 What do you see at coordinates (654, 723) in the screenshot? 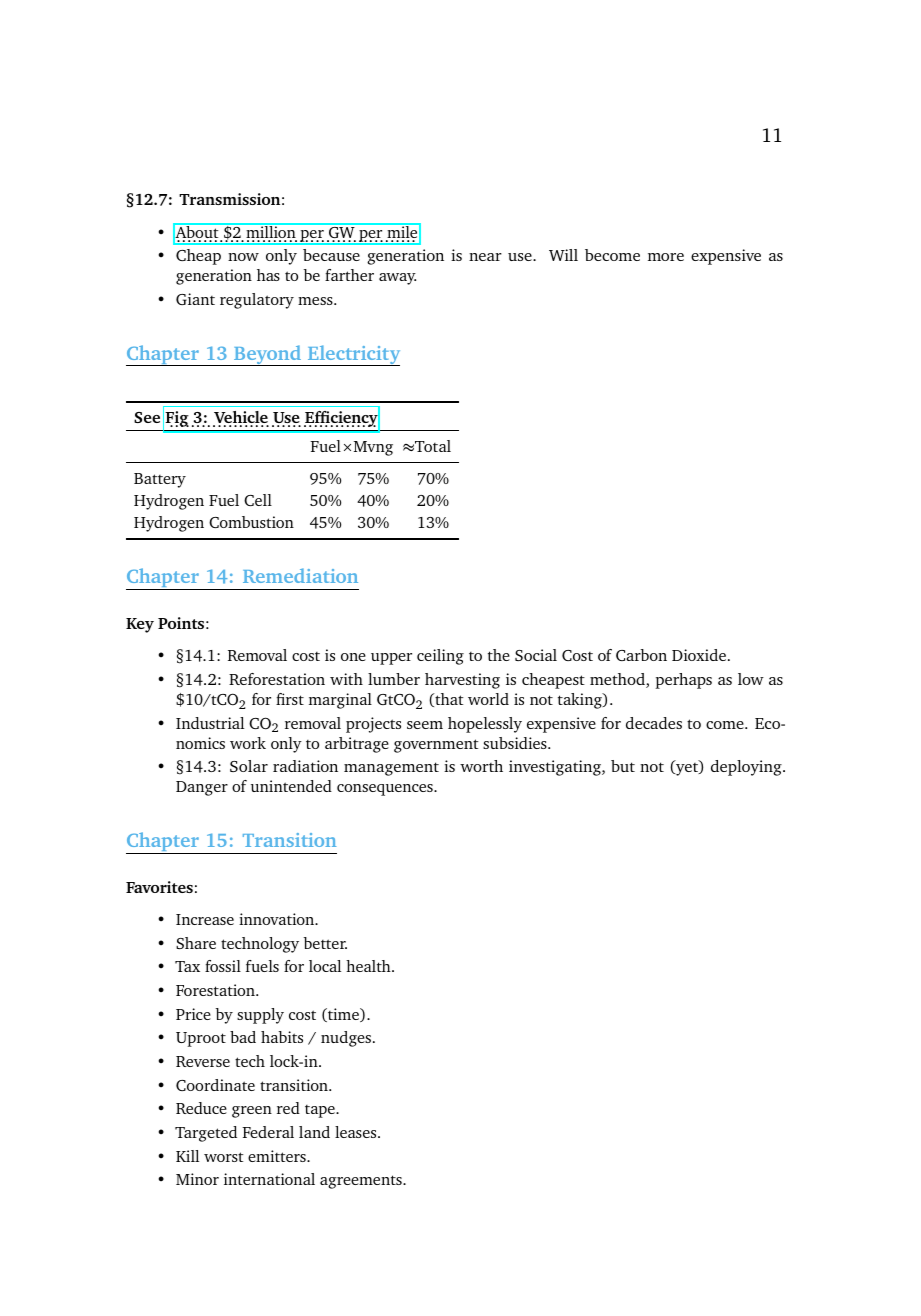
I see `decades` at bounding box center [654, 723].
